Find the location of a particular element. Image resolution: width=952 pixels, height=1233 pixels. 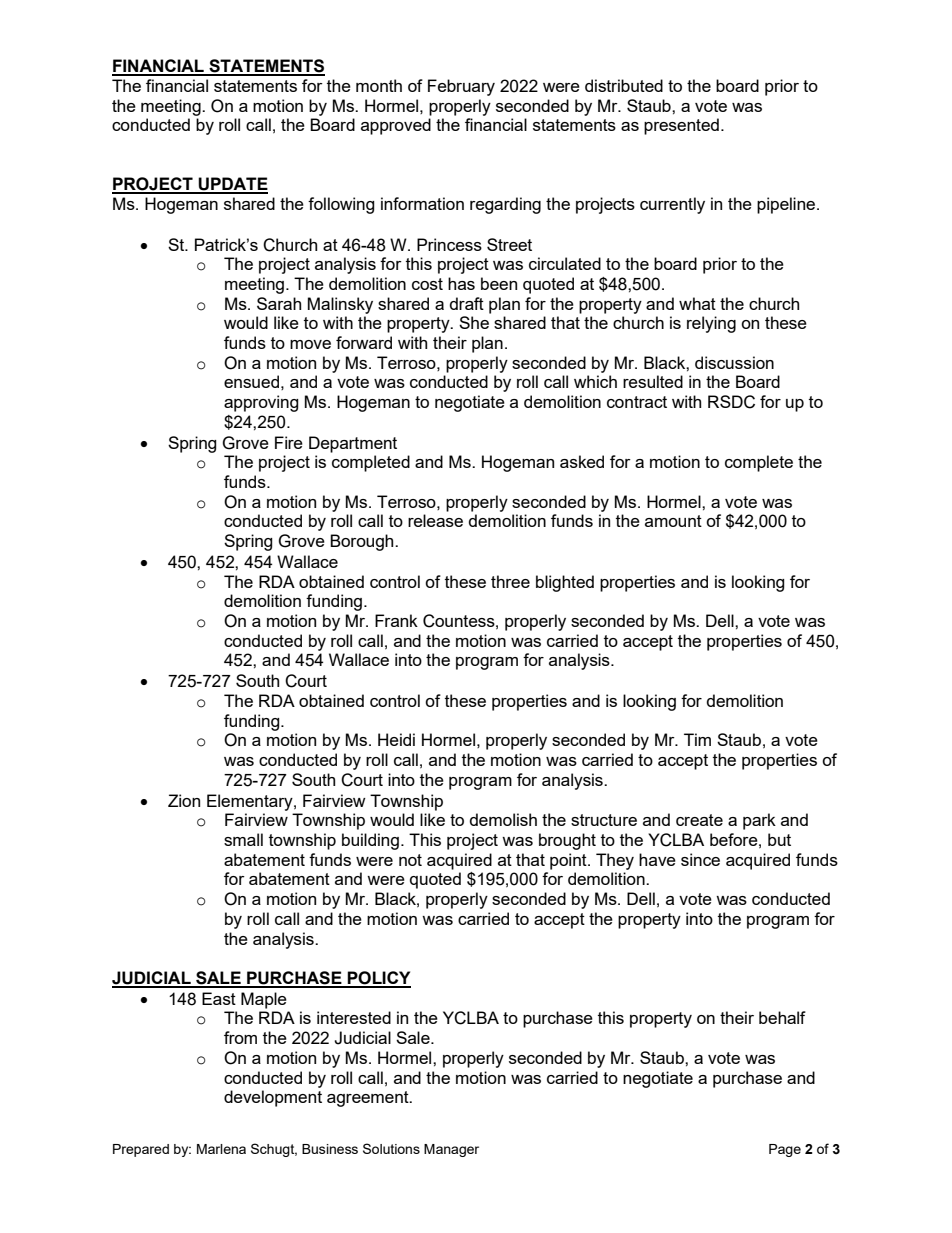

amount is located at coordinates (673, 521).
